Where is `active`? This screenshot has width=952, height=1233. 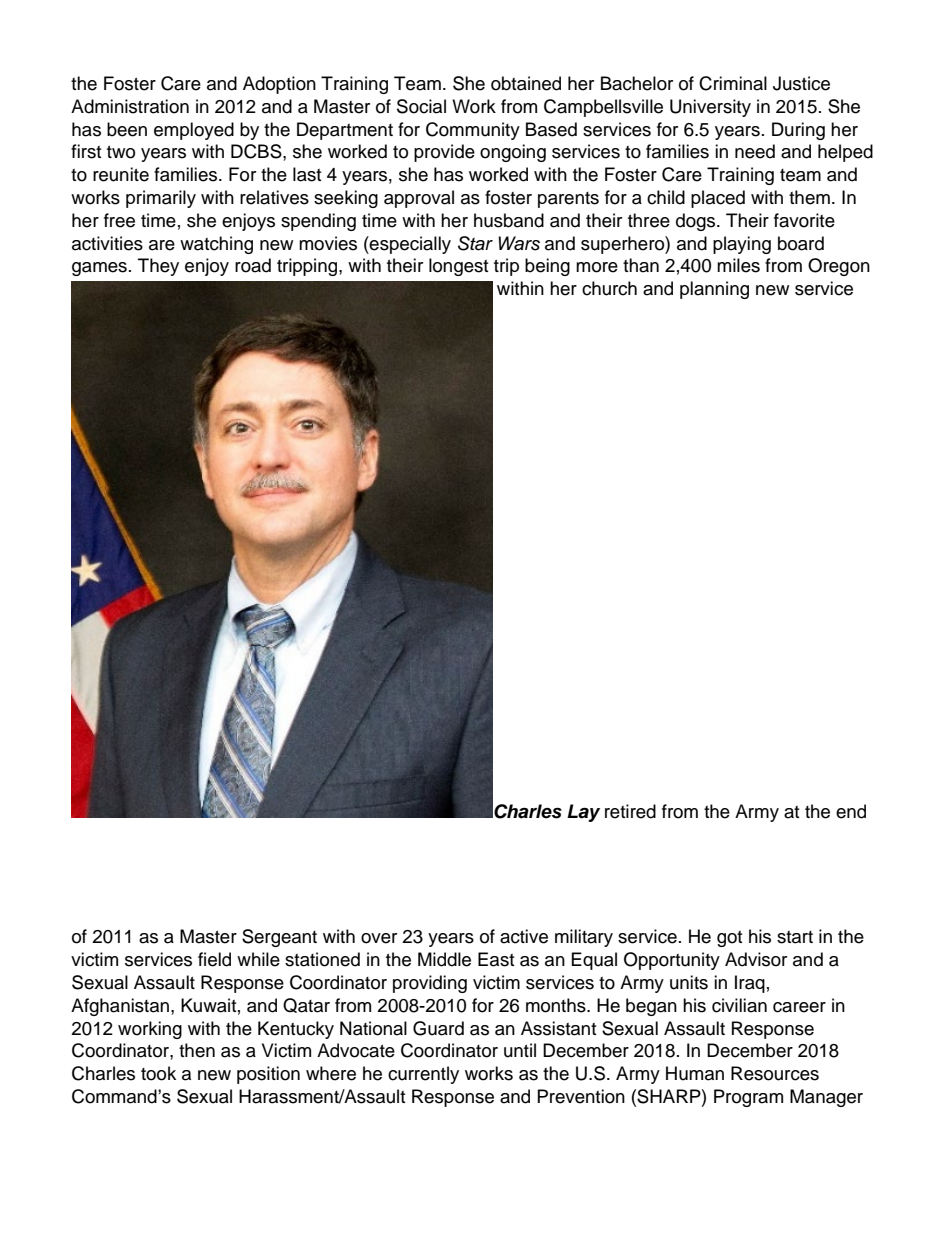 active is located at coordinates (524, 936).
